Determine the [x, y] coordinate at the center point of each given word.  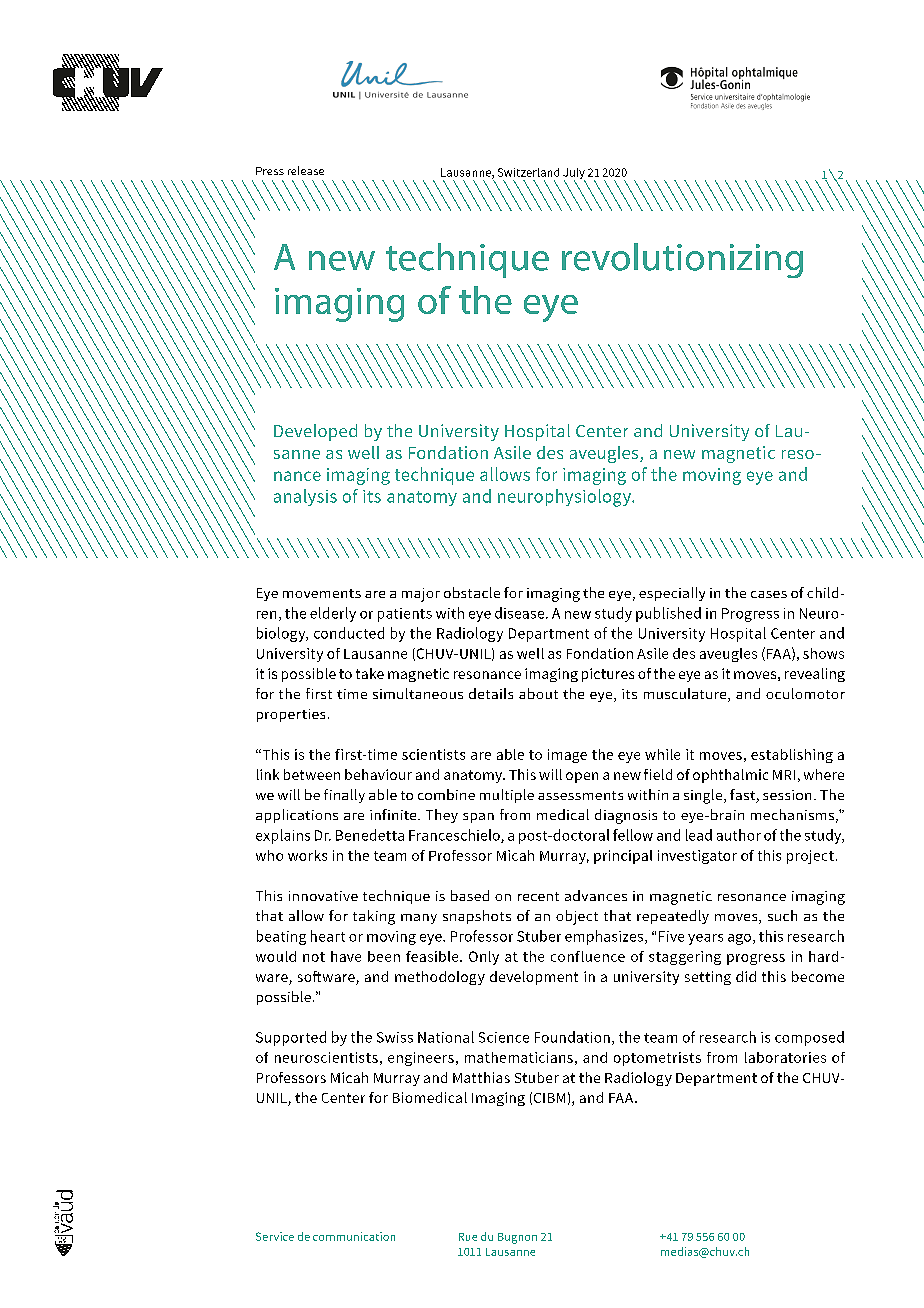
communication [354, 1236]
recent [538, 896]
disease [521, 613]
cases [769, 594]
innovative [323, 896]
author [739, 835]
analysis [305, 497]
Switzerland [528, 172]
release [306, 170]
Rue [468, 1237]
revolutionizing [682, 260]
